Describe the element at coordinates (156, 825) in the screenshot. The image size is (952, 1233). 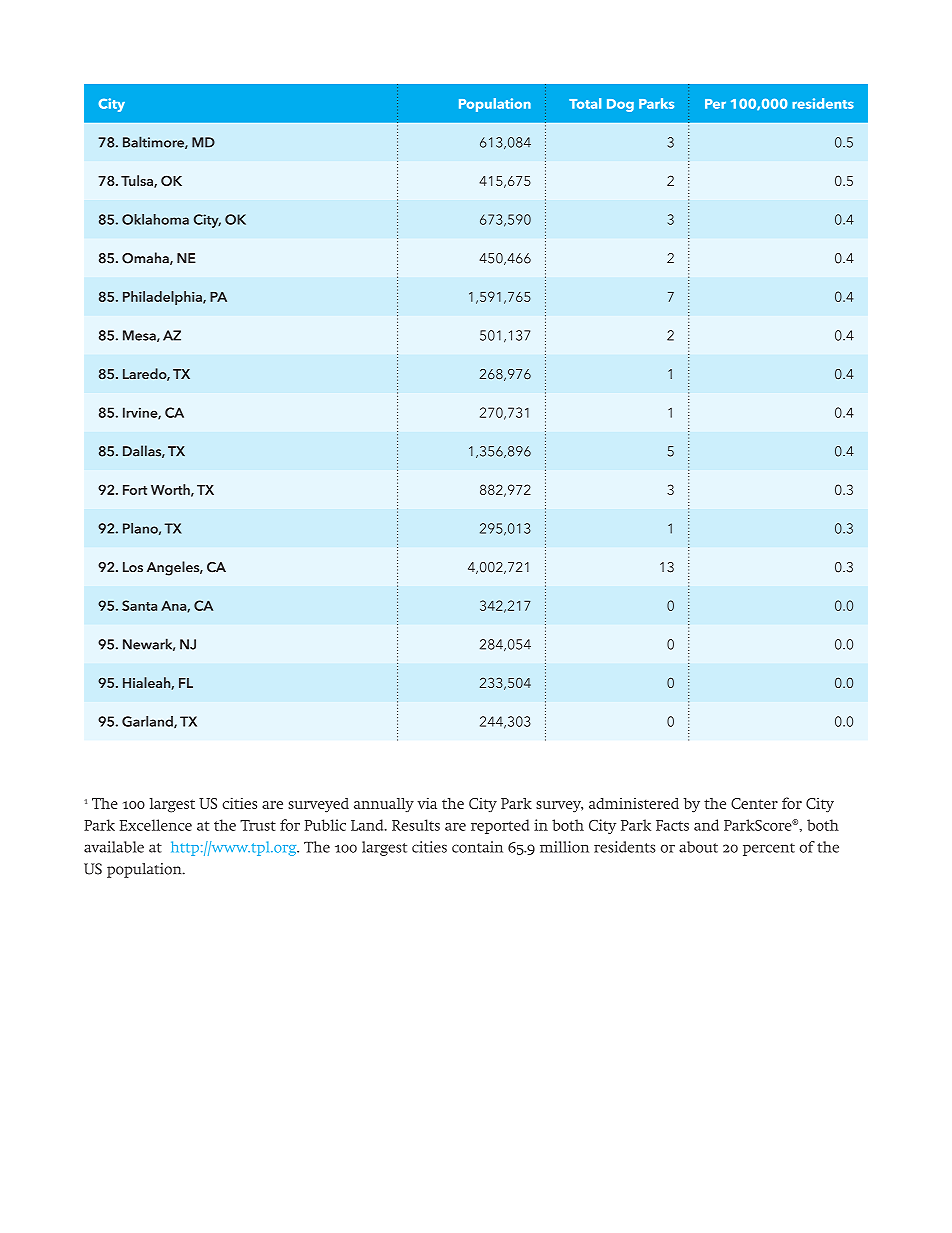
I see `Excellence` at that location.
